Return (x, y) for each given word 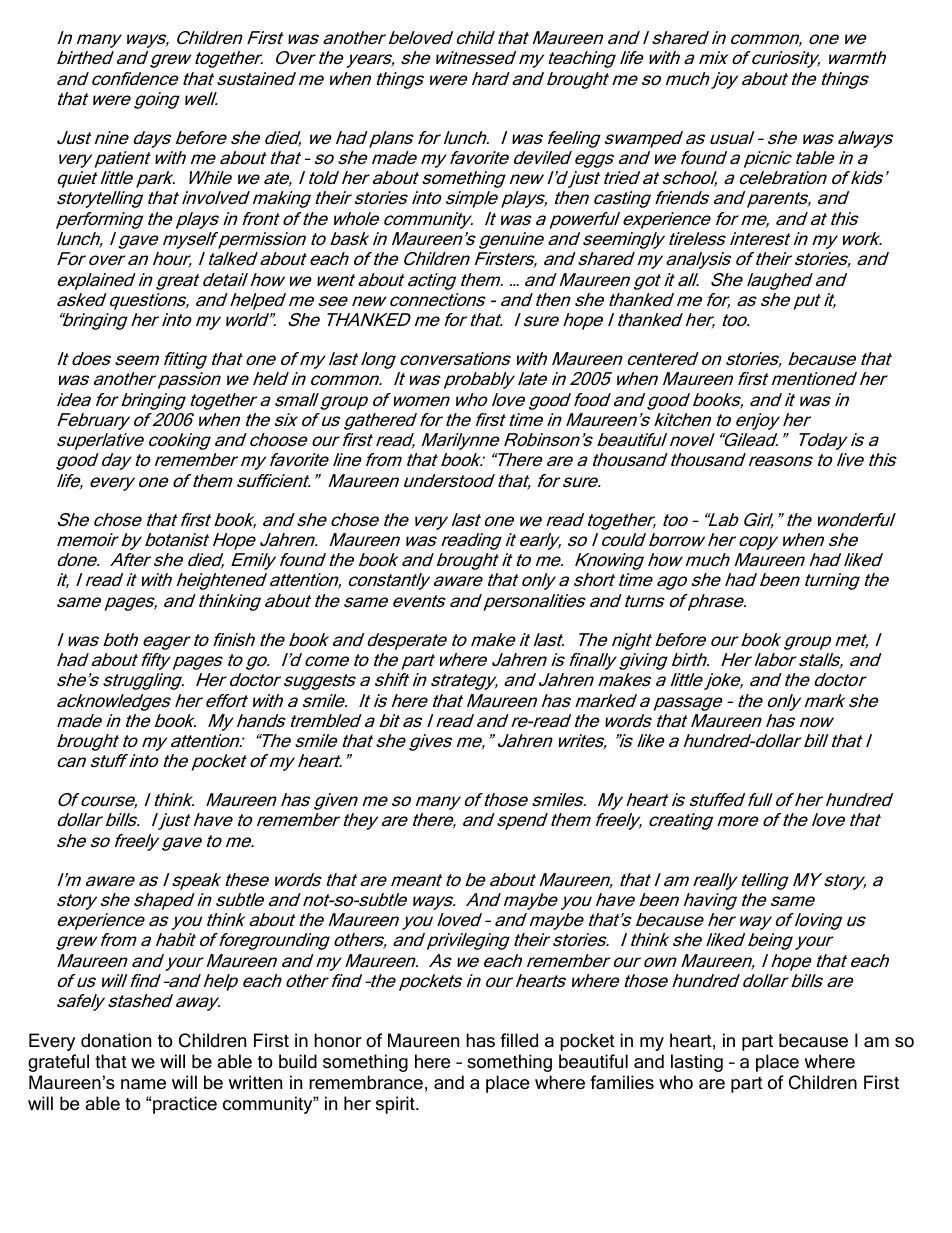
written (255, 1082)
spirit (396, 1105)
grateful (58, 1063)
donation (116, 1040)
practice (184, 1105)
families (622, 1082)
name (143, 1084)
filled (519, 1040)
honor (338, 1040)
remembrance (366, 1082)
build (298, 1061)
